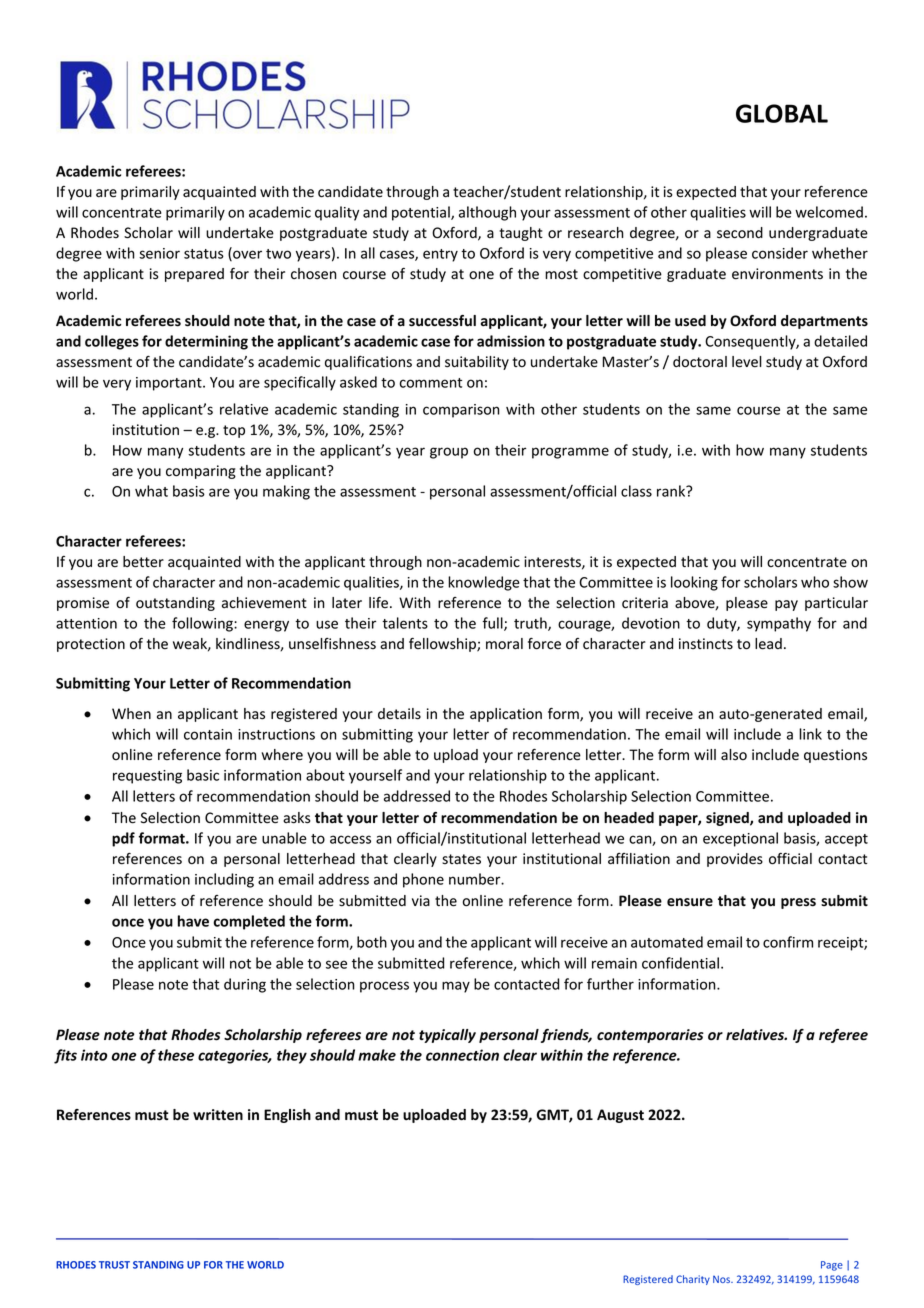 Image resolution: width=924 pixels, height=1308 pixels. What do you see at coordinates (170, 384) in the screenshot?
I see `important` at bounding box center [170, 384].
